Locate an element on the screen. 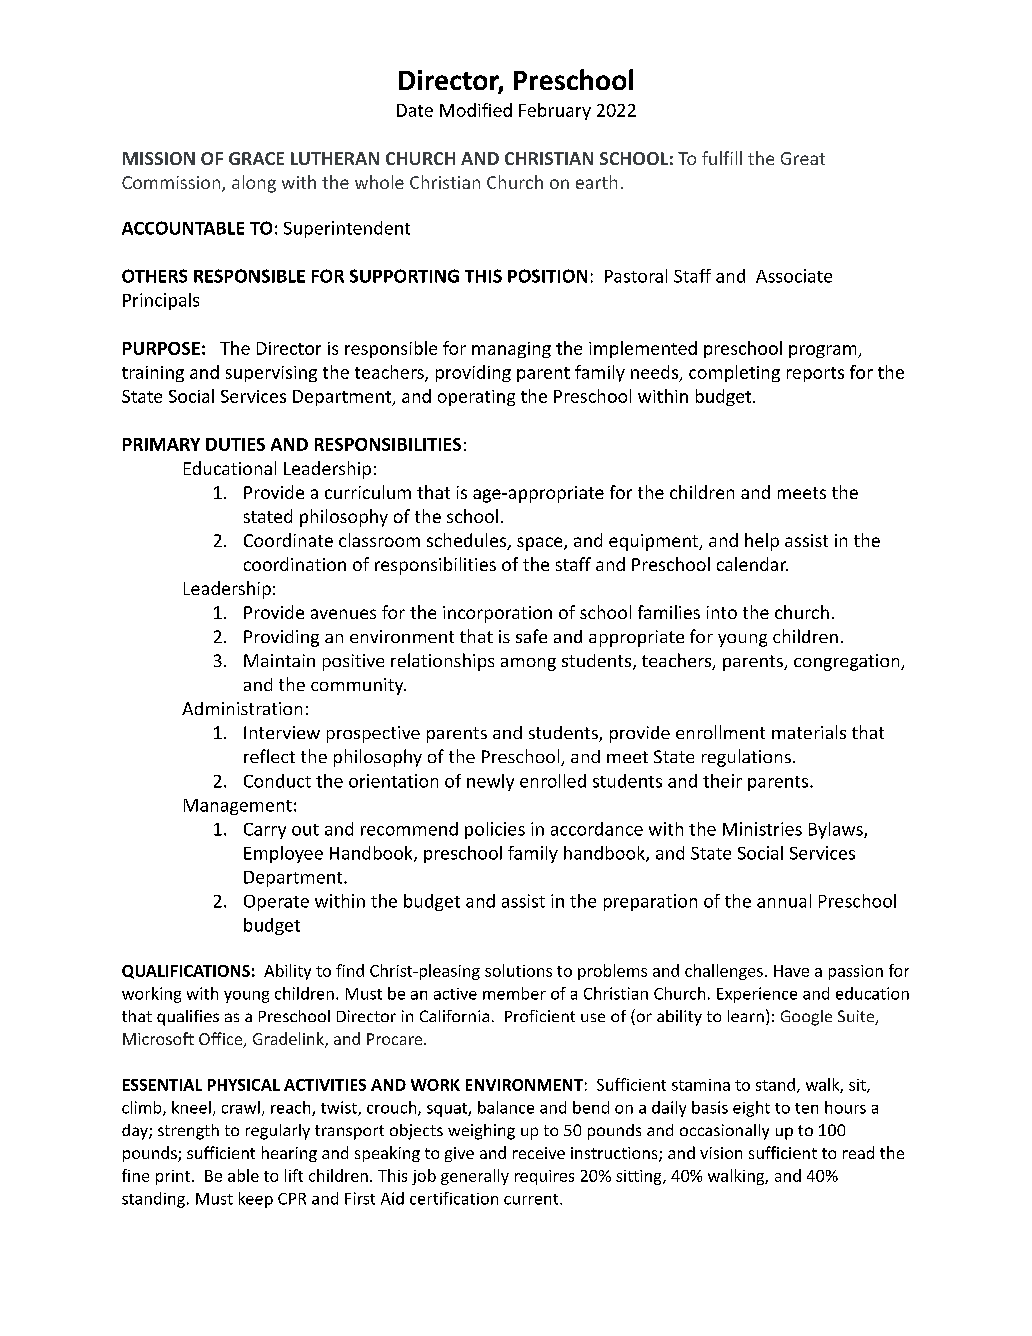  Maintain is located at coordinates (279, 660).
